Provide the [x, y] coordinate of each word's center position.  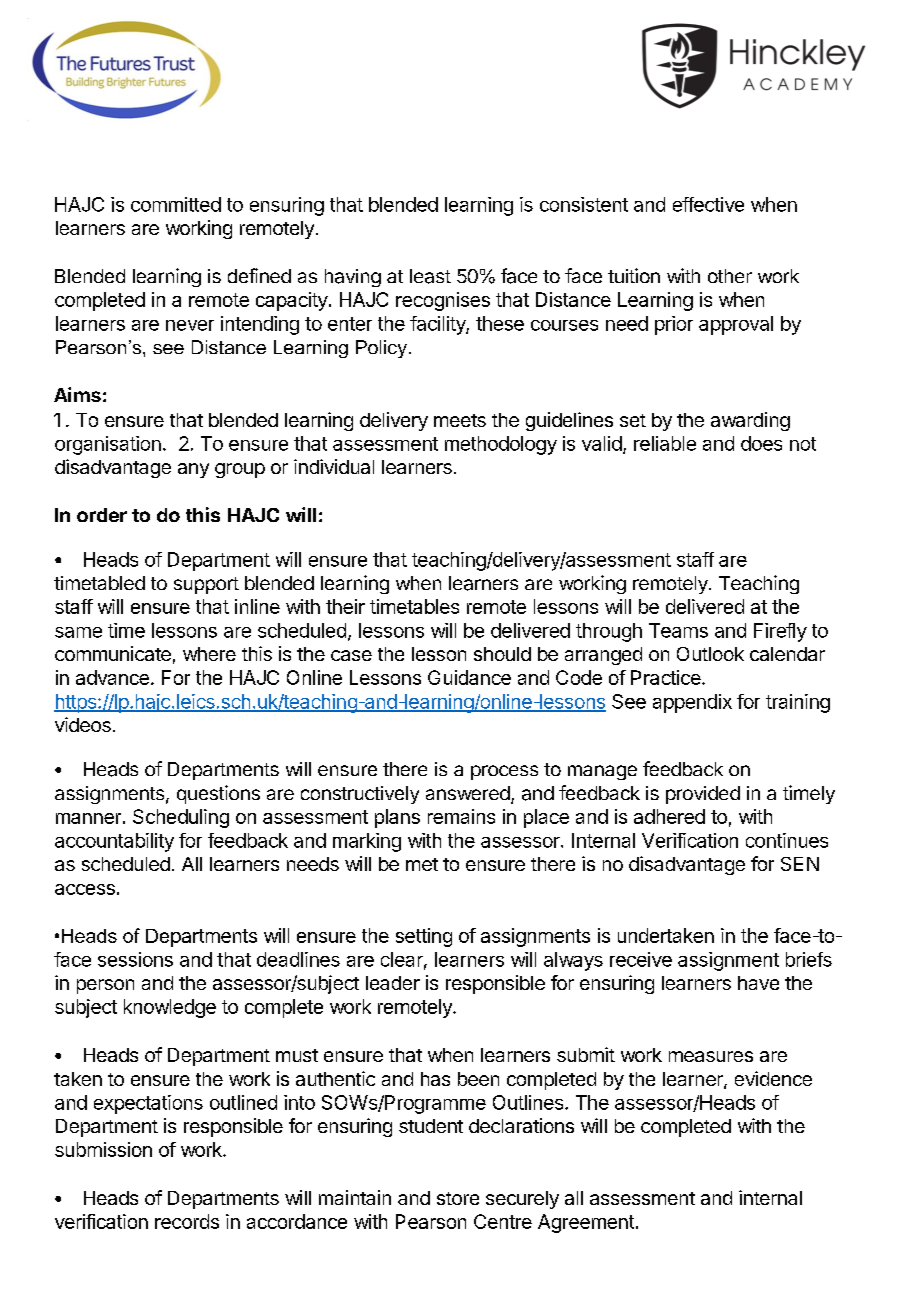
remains [461, 816]
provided [703, 795]
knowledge [170, 1008]
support [206, 585]
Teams [678, 630]
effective [708, 204]
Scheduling [181, 818]
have [758, 983]
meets [460, 420]
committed [176, 204]
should [502, 654]
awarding [750, 421]
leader [393, 983]
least [430, 276]
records [187, 1221]
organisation [108, 445]
